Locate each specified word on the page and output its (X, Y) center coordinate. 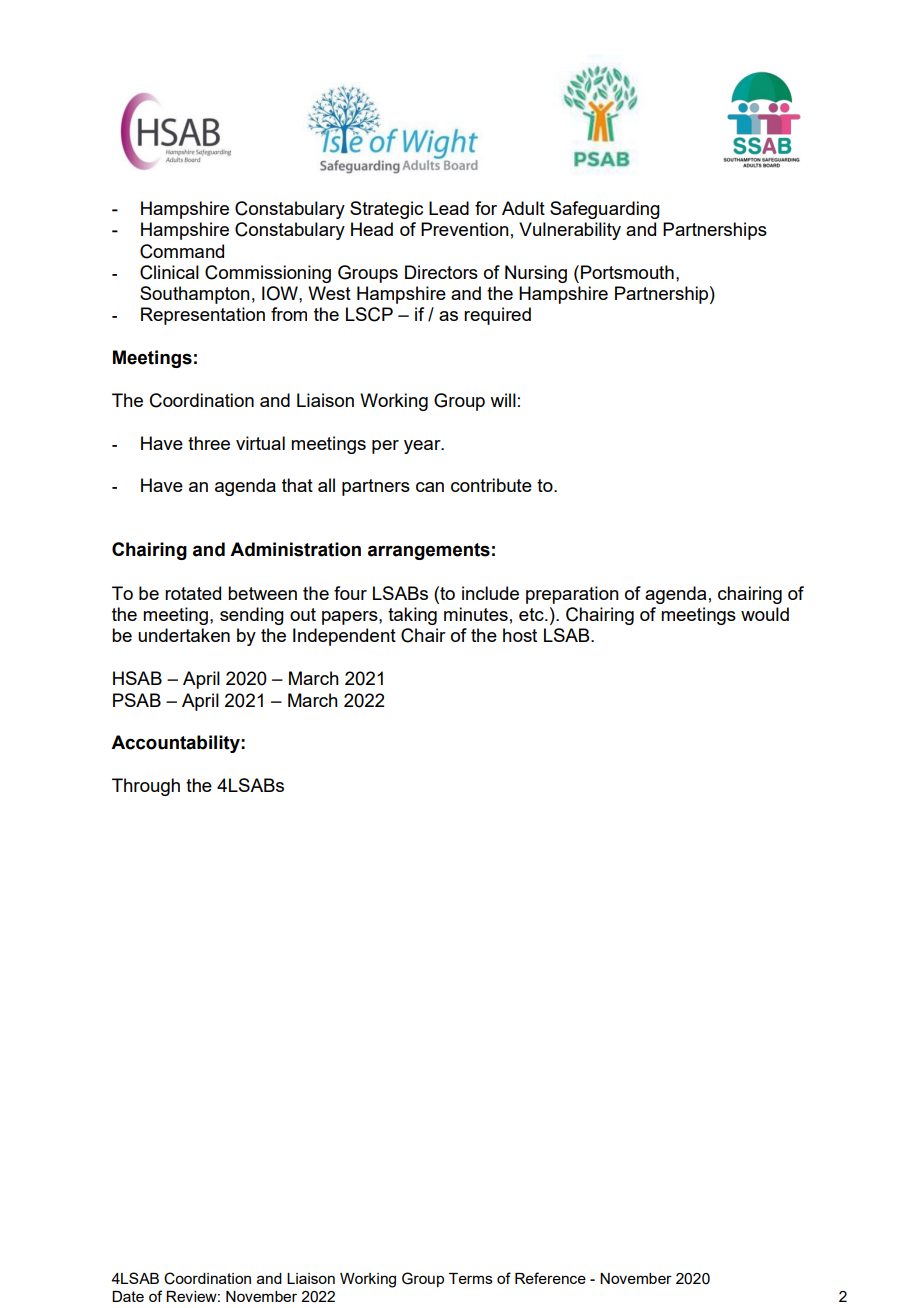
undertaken (184, 635)
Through (146, 787)
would (765, 614)
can (430, 487)
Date (128, 1296)
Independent (344, 637)
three (209, 443)
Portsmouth (627, 272)
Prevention (465, 229)
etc (532, 614)
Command (182, 251)
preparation (572, 595)
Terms (471, 1278)
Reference (550, 1278)
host (520, 635)
